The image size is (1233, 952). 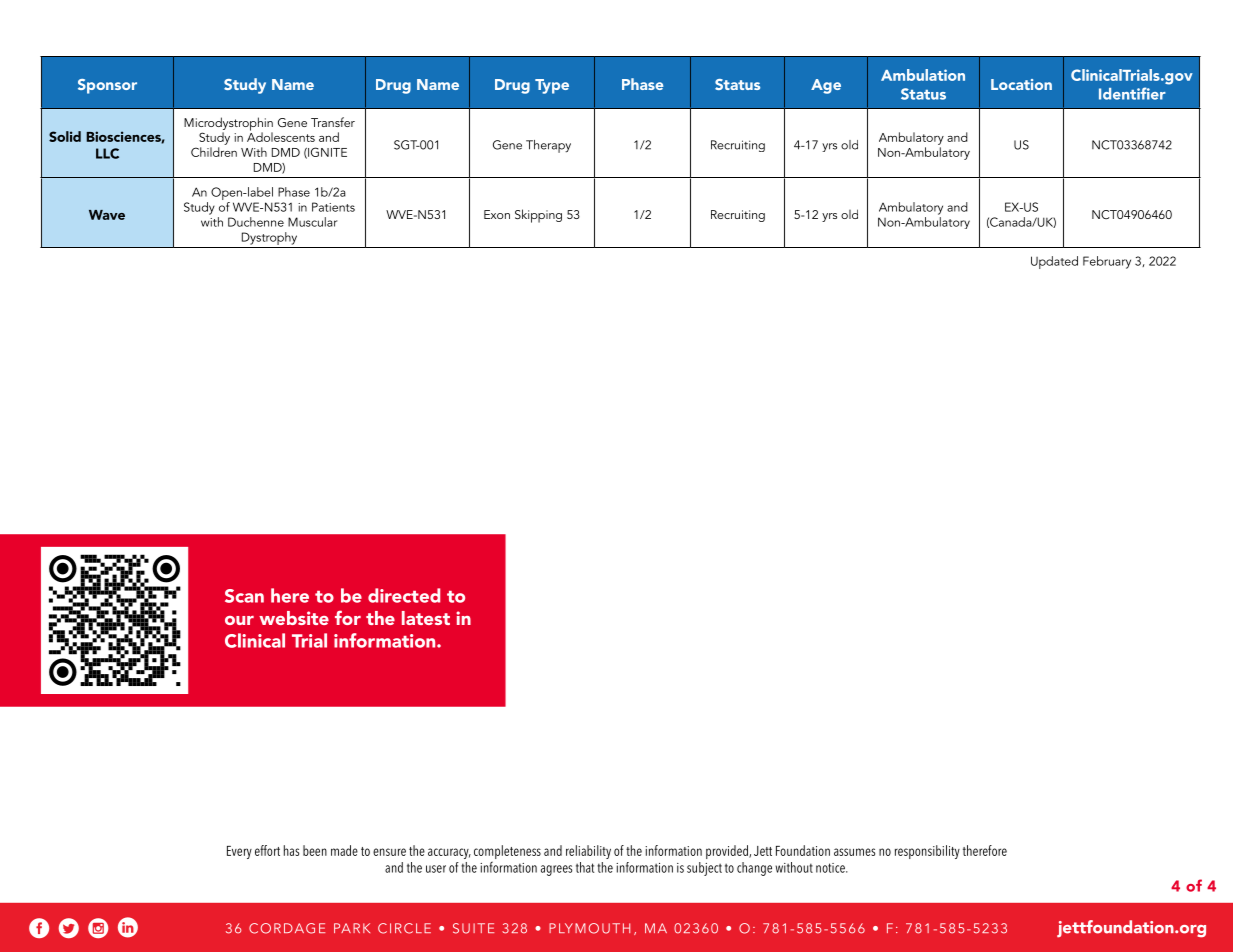 What do you see at coordinates (404, 595) in the screenshot?
I see `directed` at bounding box center [404, 595].
